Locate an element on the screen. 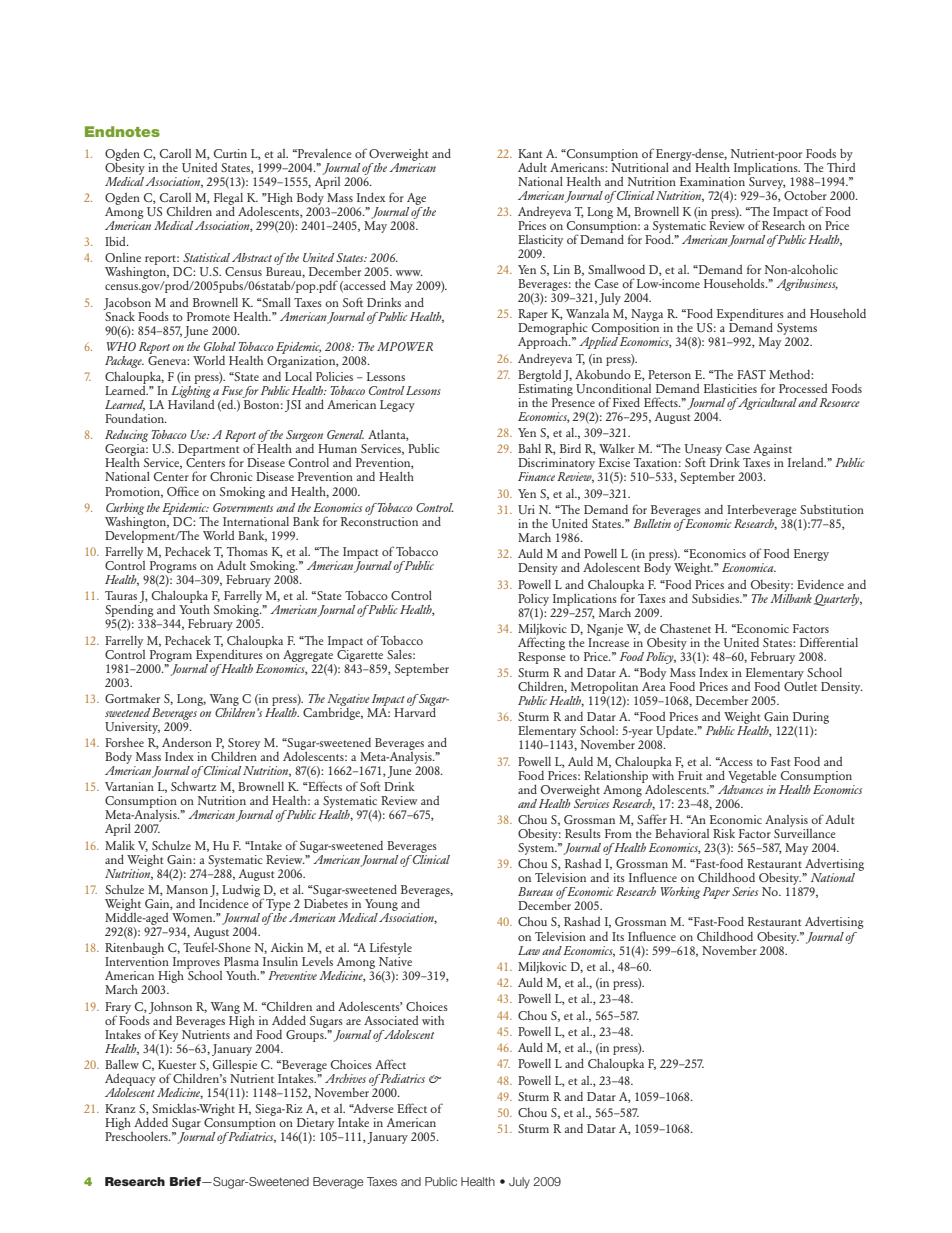 This screenshot has height=1233, width=952. Curtin is located at coordinates (230, 153).
